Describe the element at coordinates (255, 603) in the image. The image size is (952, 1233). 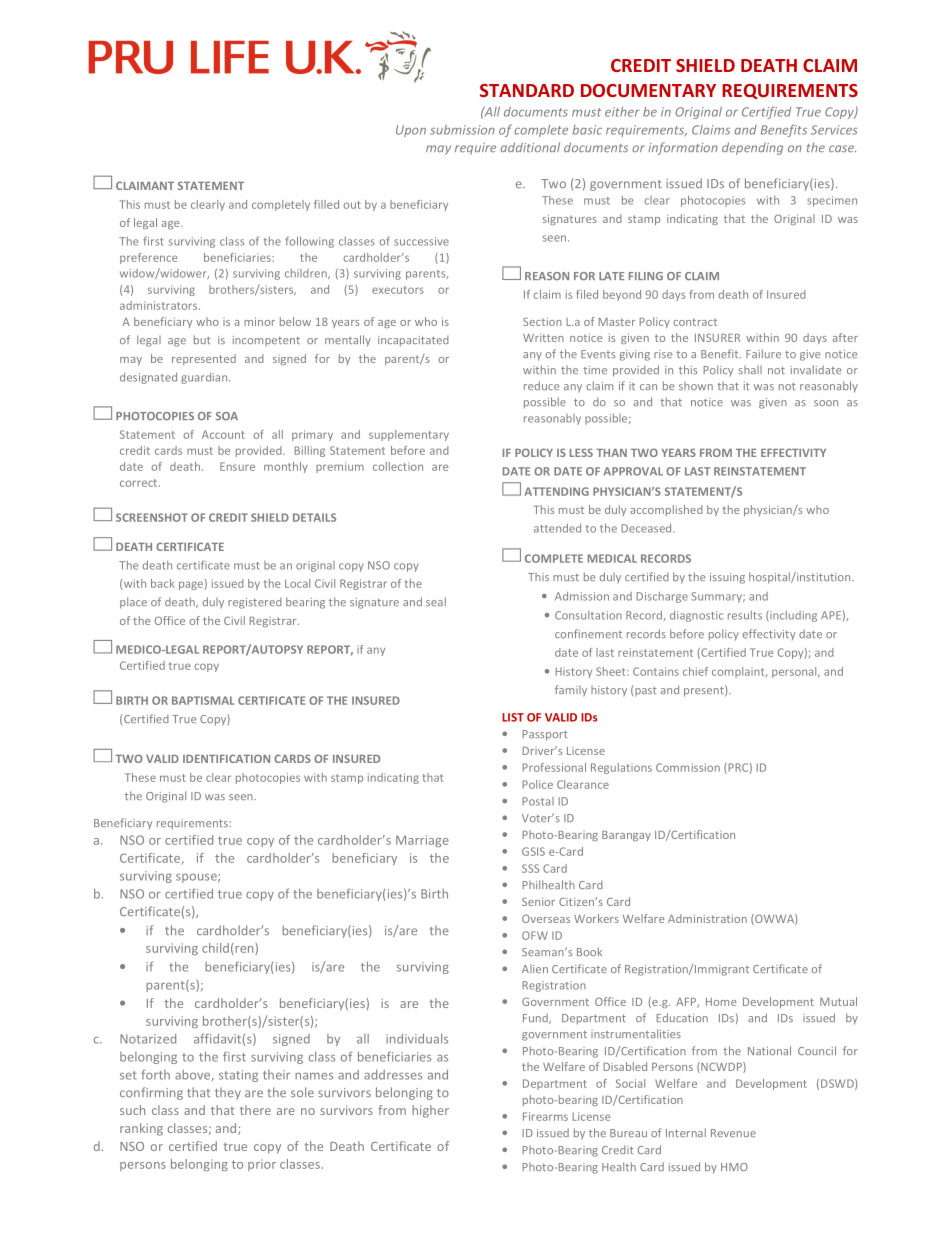
I see `registered` at that location.
